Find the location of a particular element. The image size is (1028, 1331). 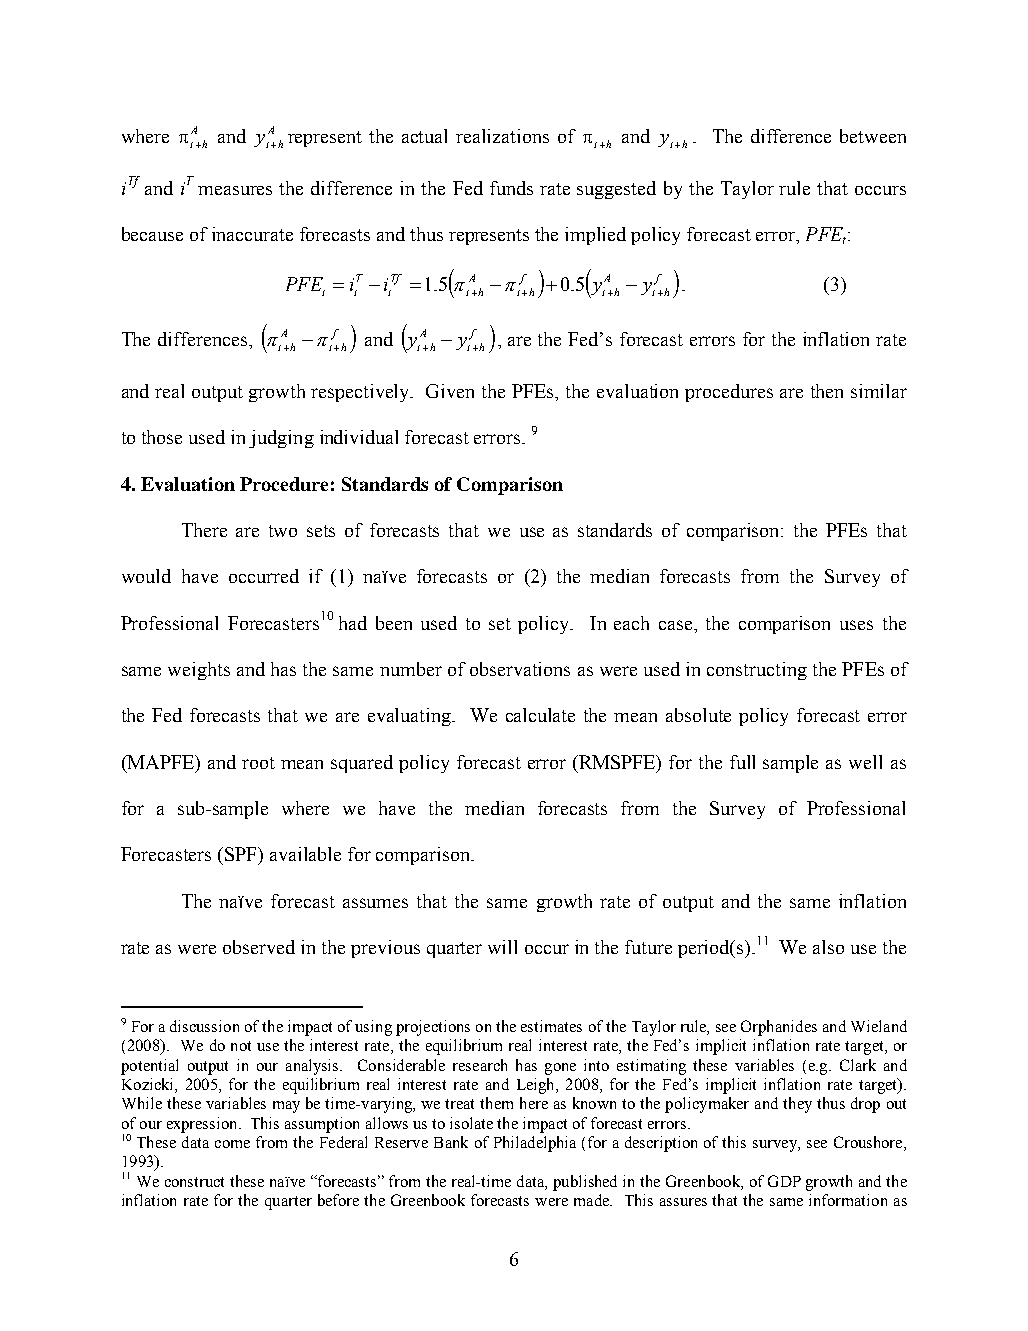

come is located at coordinates (232, 1144).
